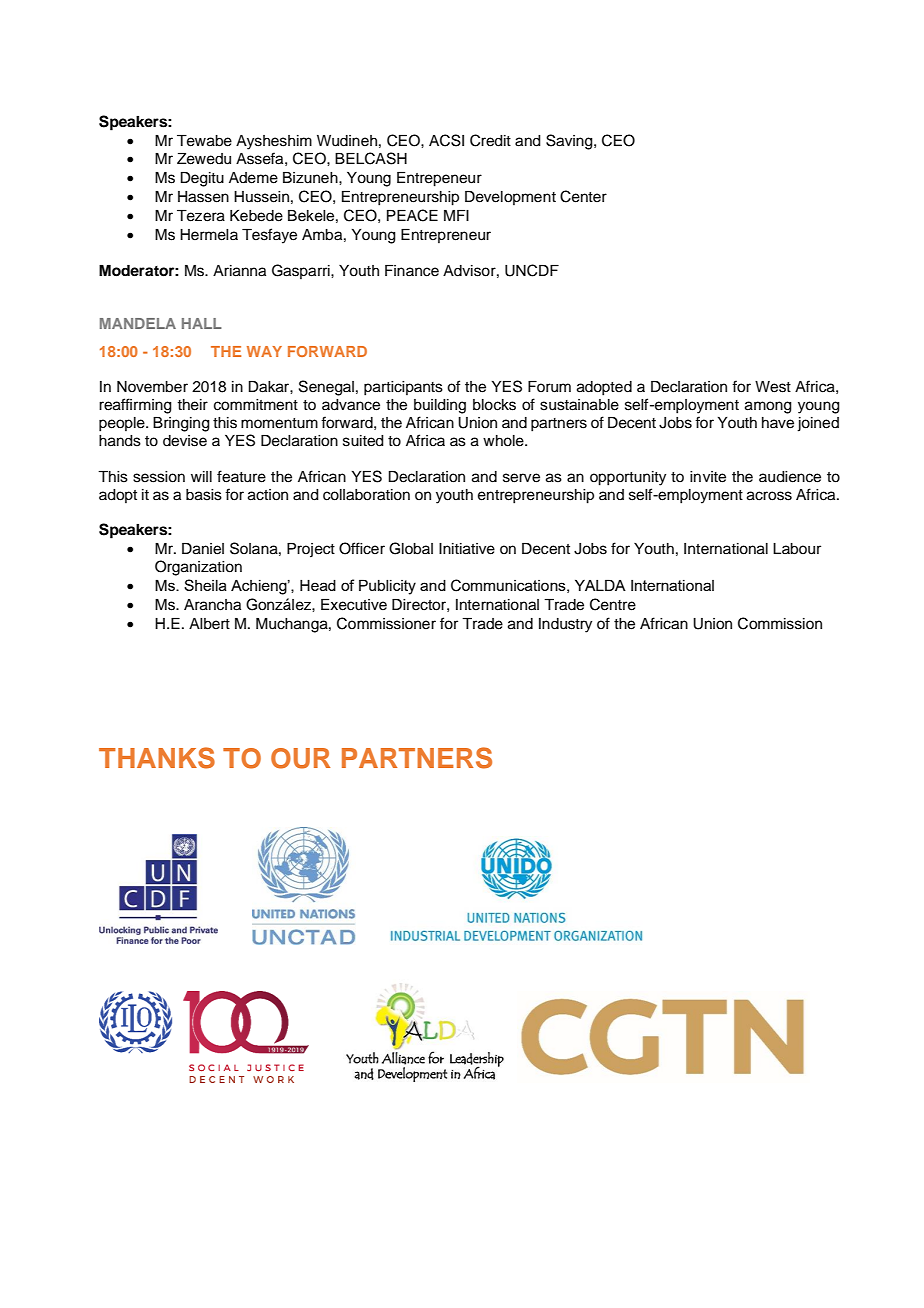  Describe the element at coordinates (157, 758) in the document. I see `THANKS` at that location.
